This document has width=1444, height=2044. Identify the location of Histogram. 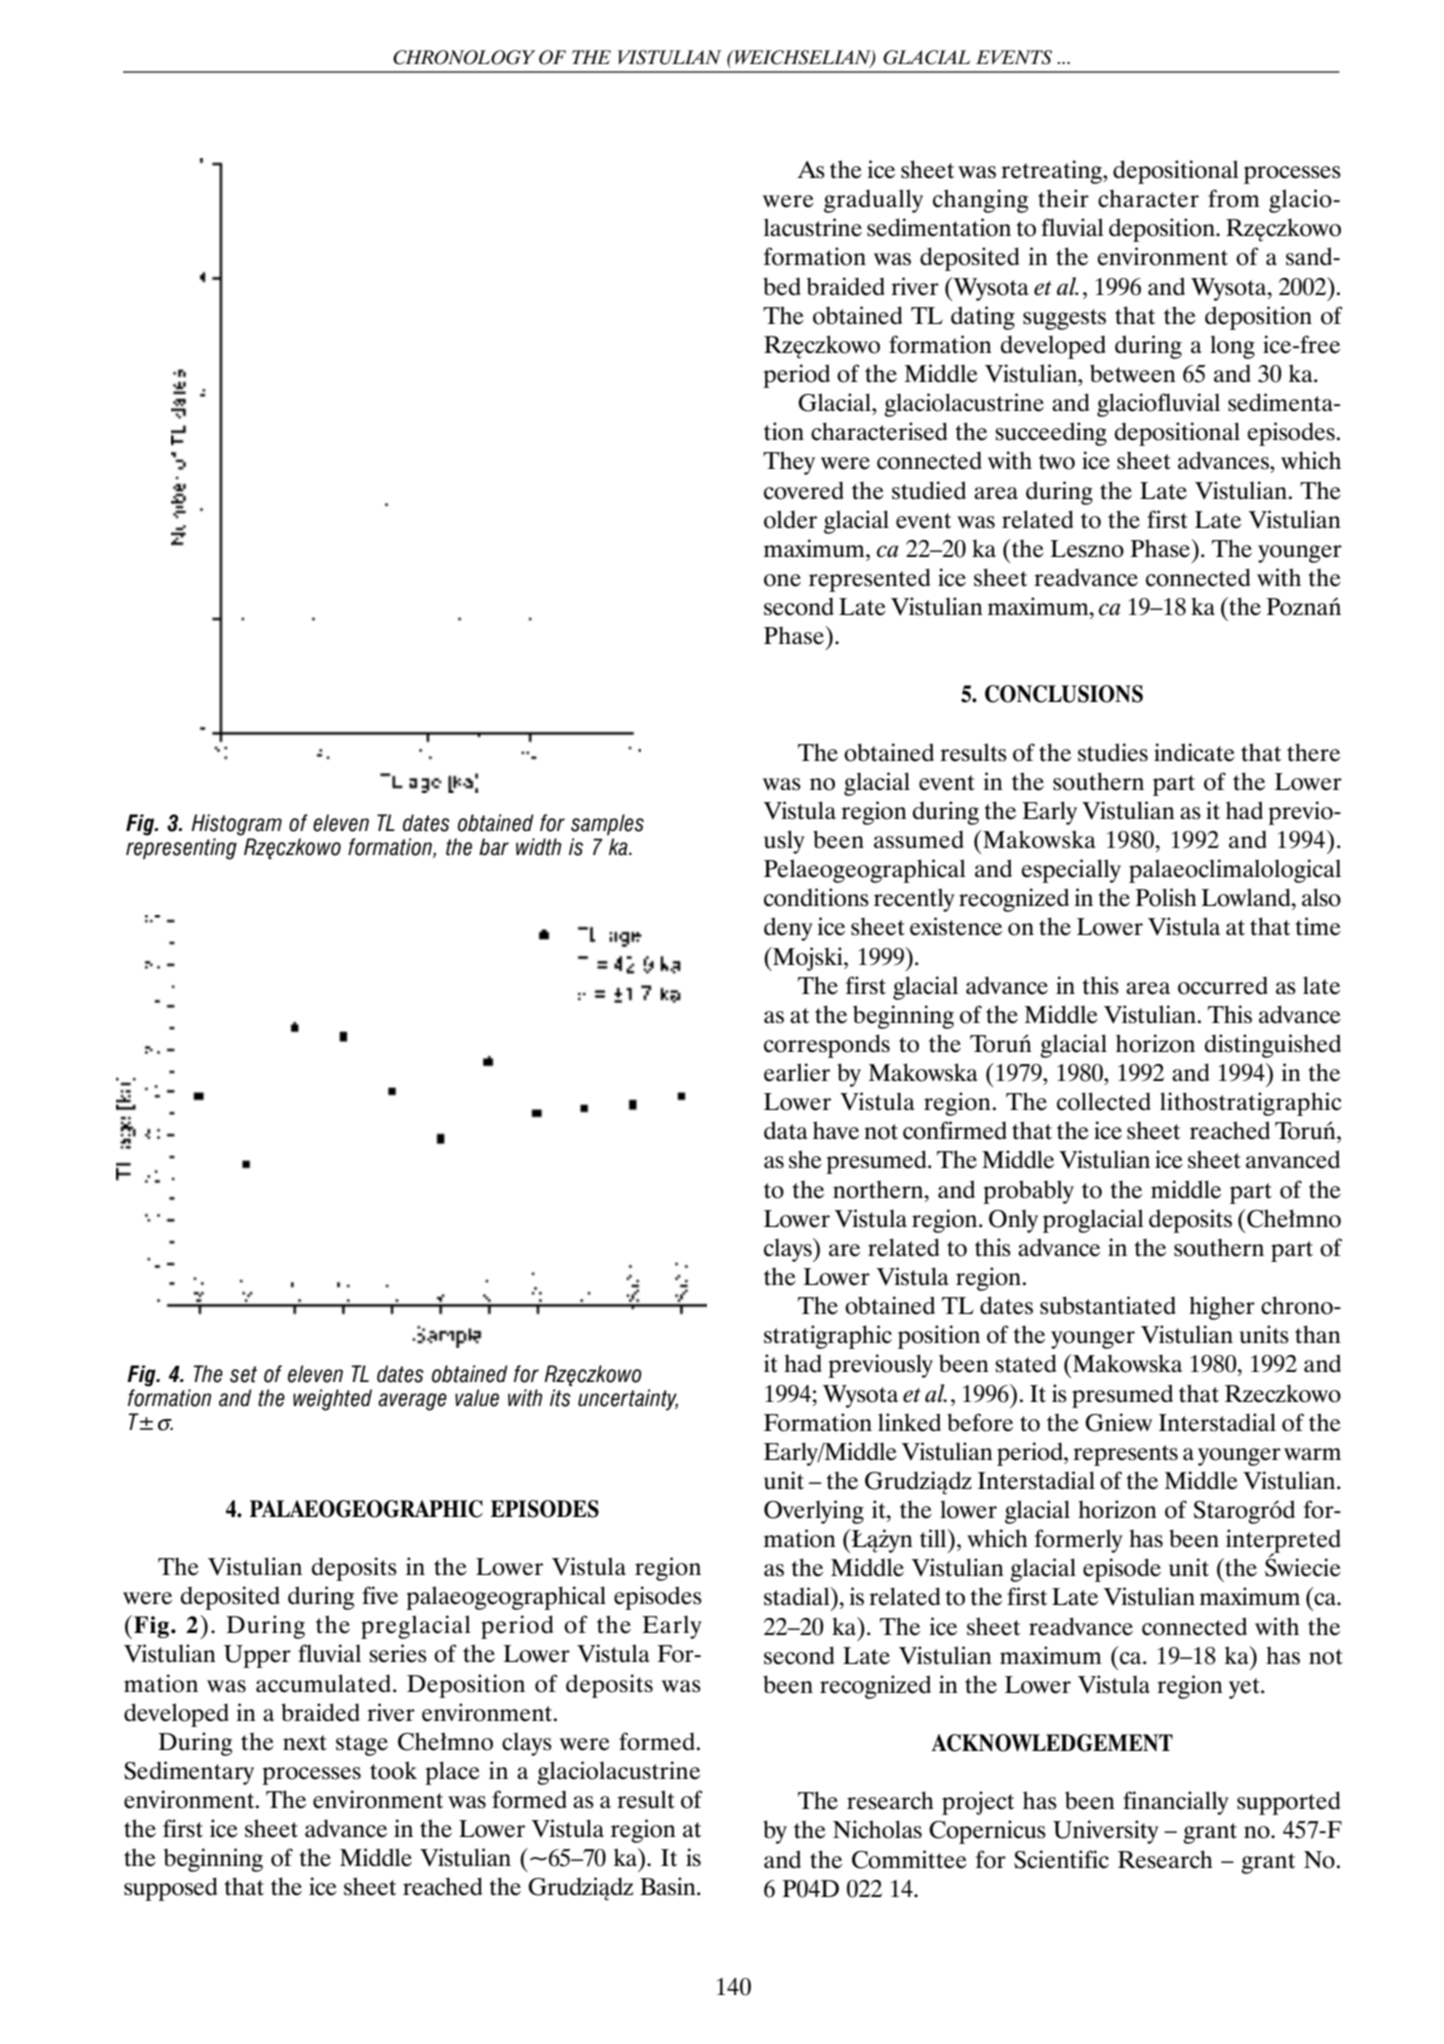
(236, 825).
